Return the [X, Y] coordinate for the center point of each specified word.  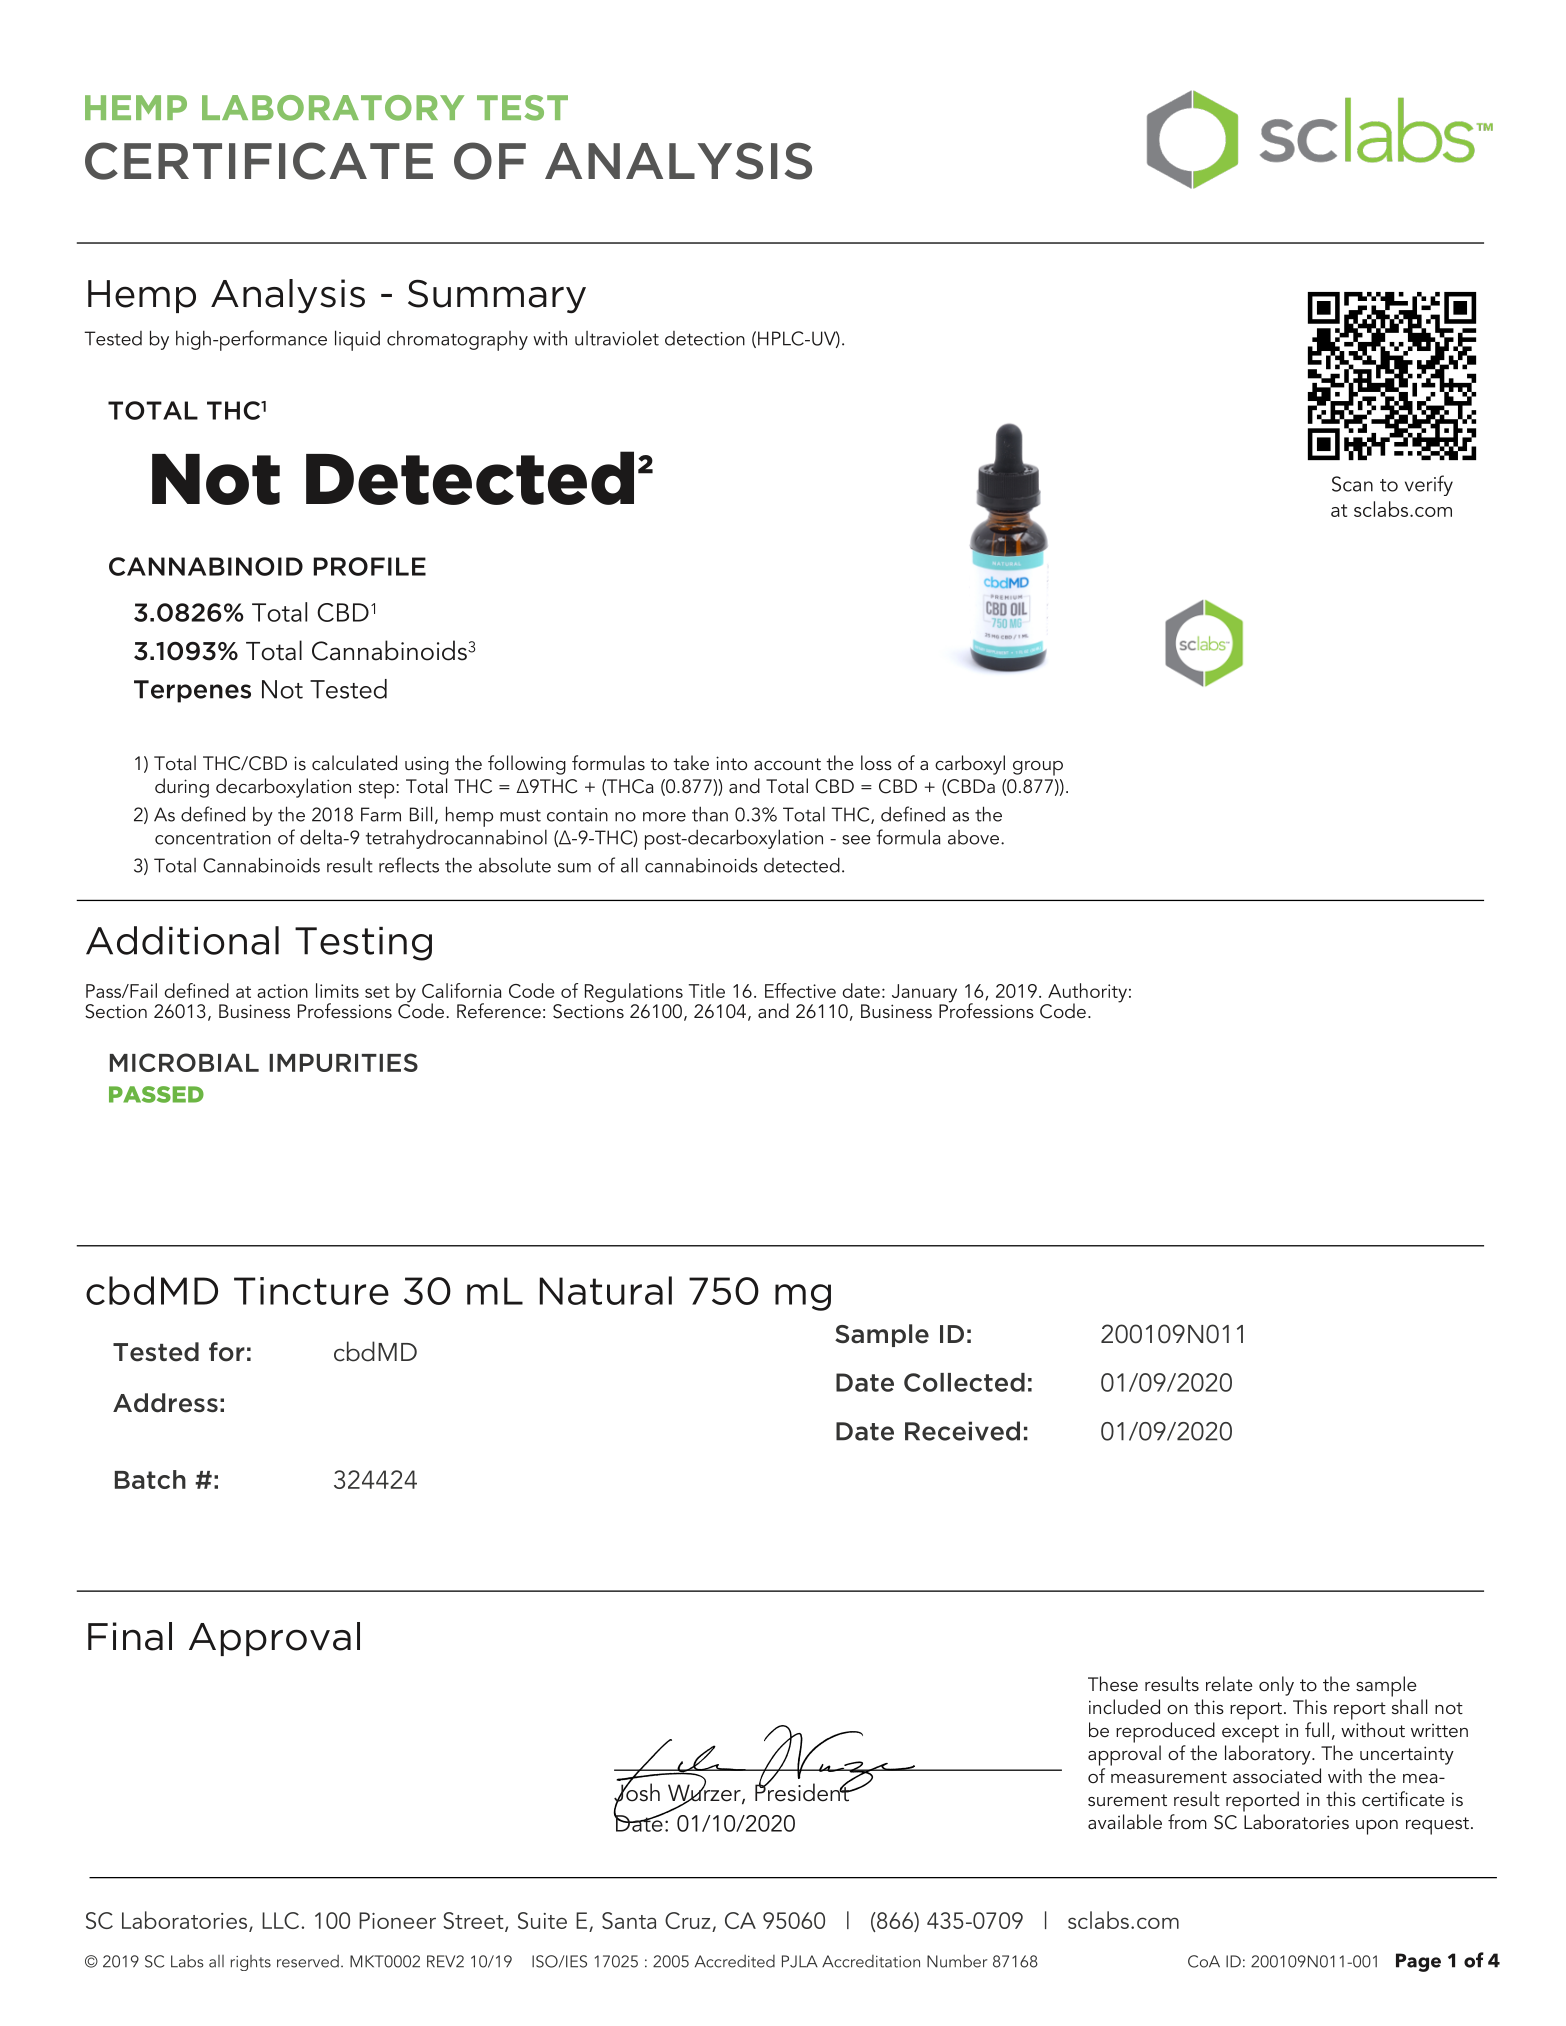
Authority [1086, 994]
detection [705, 338]
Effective [800, 990]
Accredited [735, 1961]
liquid [357, 340]
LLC [282, 1920]
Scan [1352, 484]
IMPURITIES [343, 1062]
